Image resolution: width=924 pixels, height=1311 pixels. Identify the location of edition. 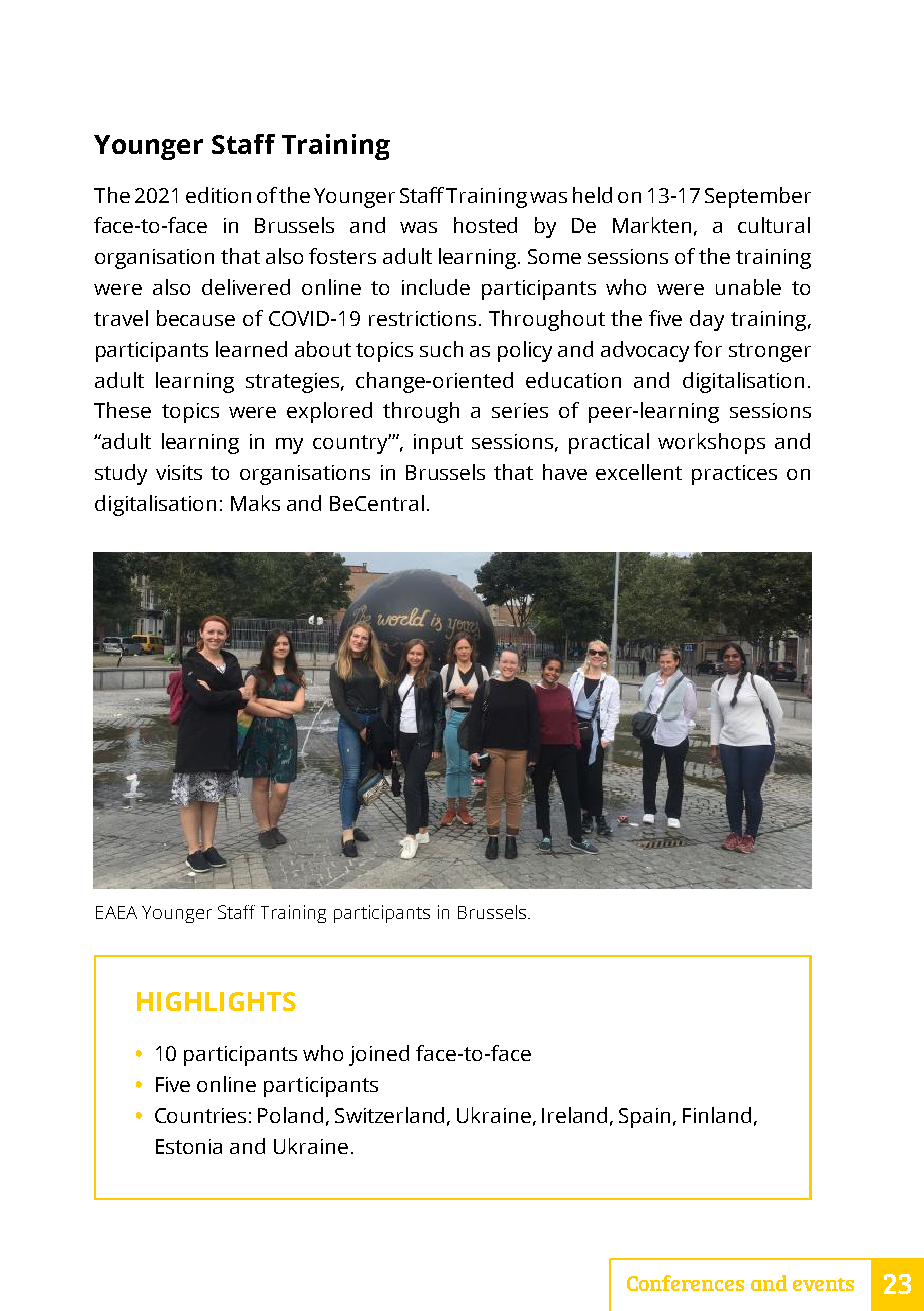
(218, 195).
